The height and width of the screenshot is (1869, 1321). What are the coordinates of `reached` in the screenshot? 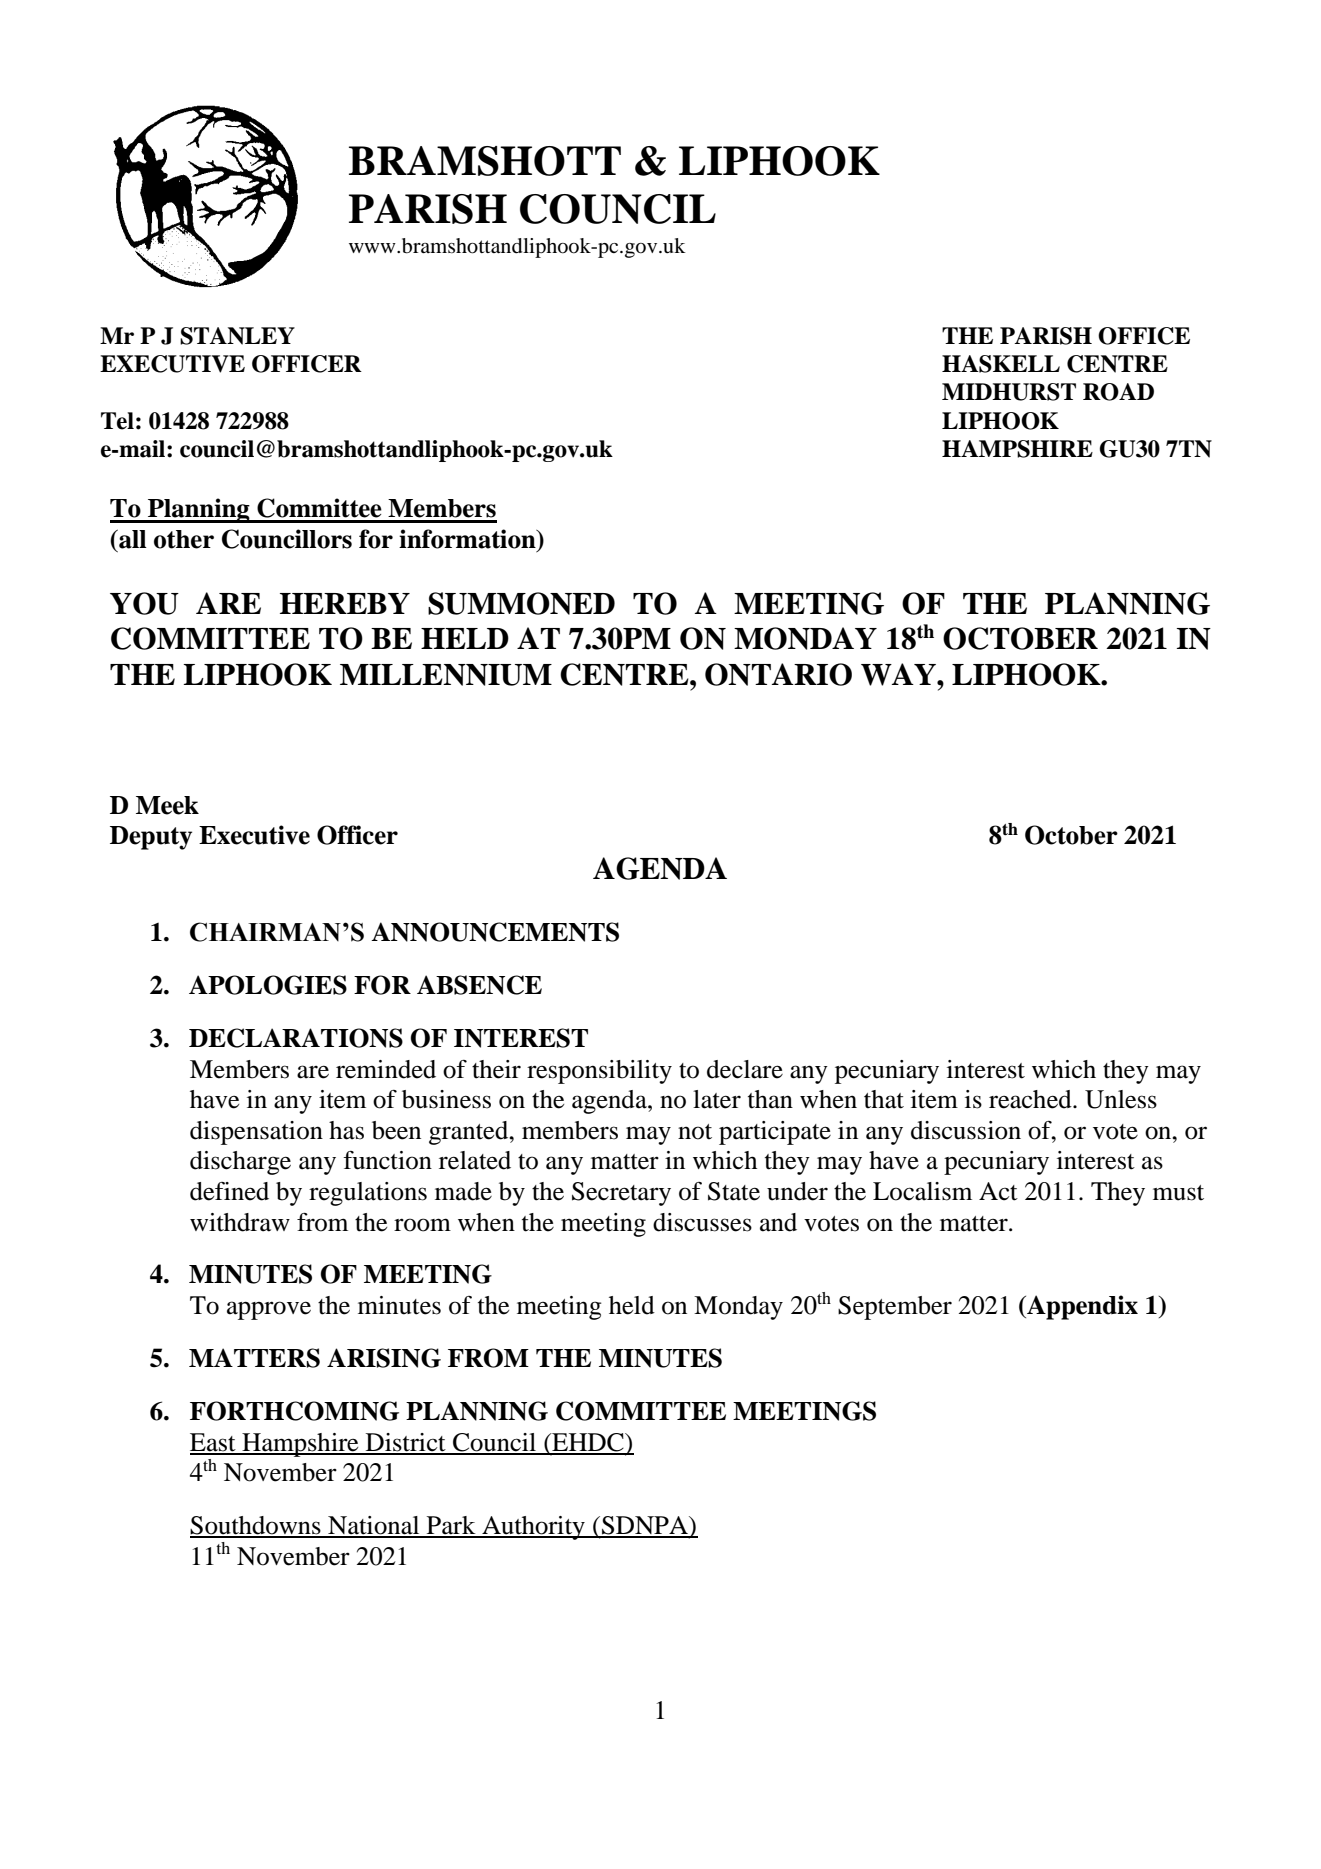 It's located at (1031, 1099).
